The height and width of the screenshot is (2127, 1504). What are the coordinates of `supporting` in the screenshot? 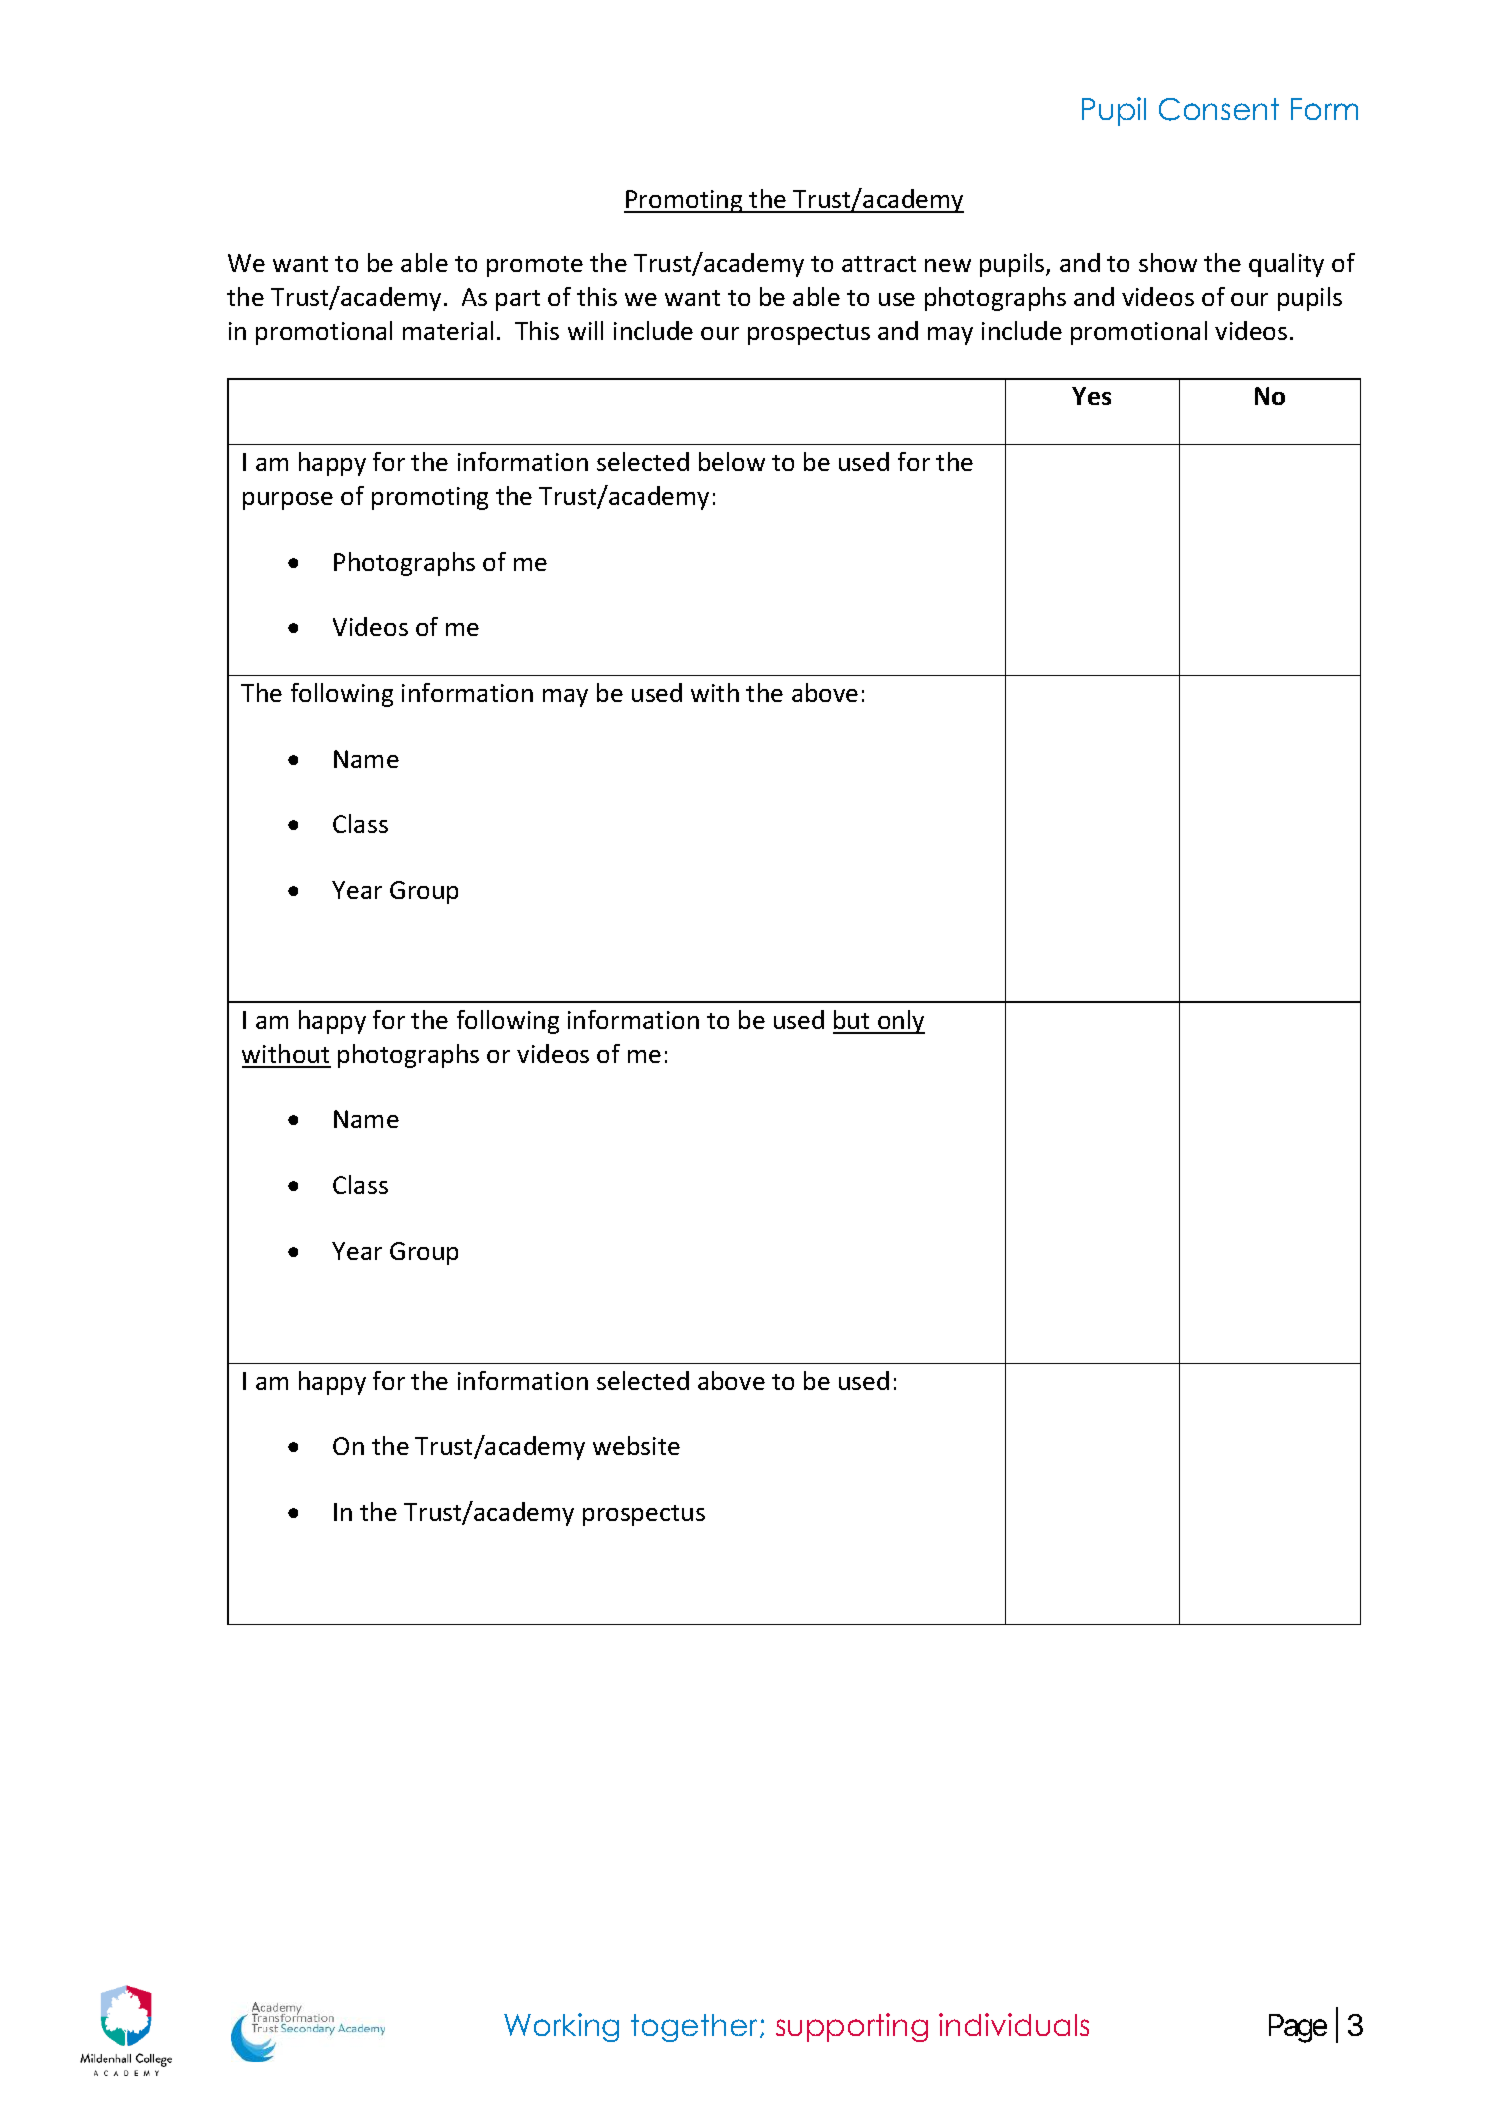 It's located at (852, 2027).
